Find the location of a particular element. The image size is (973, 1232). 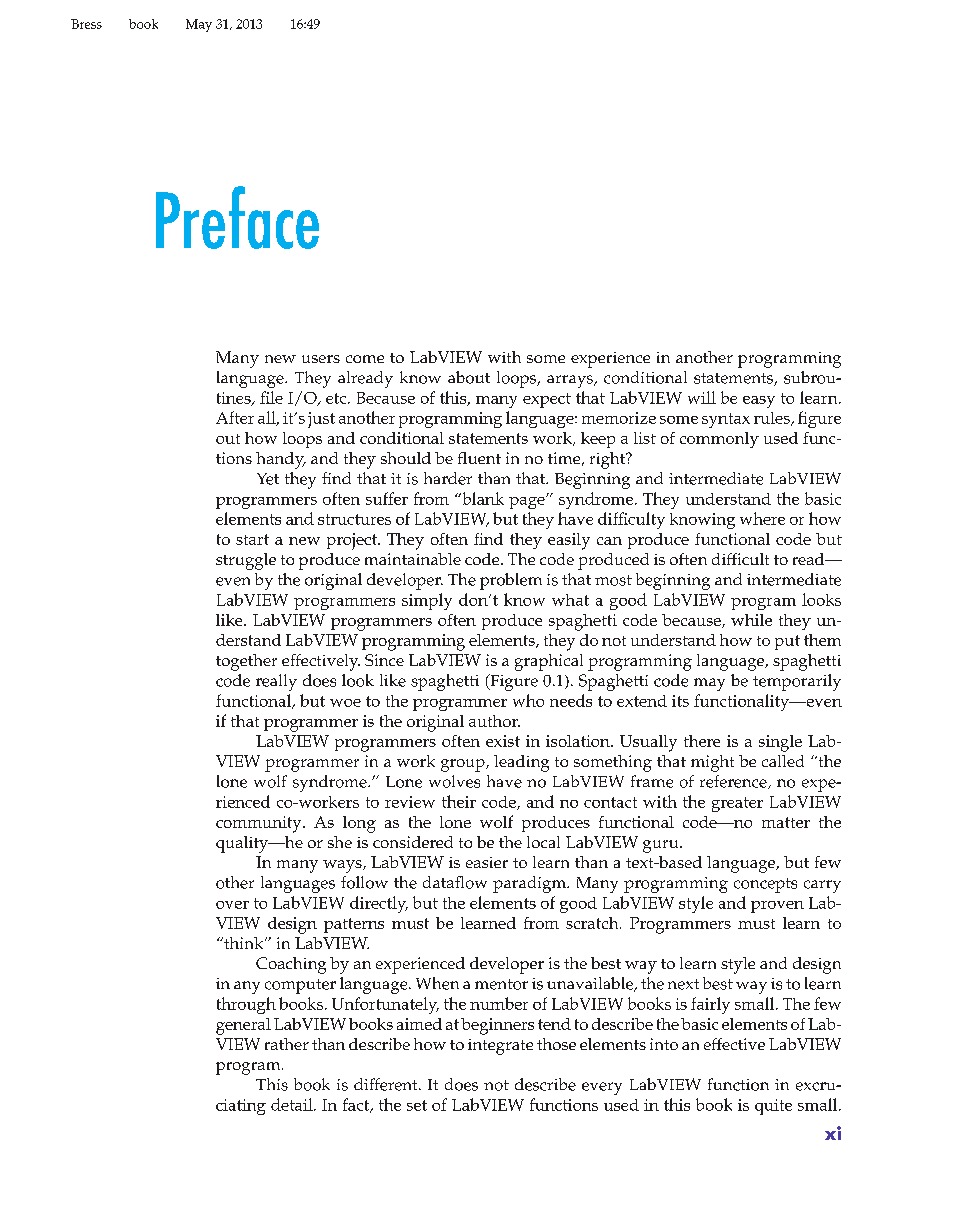

structures is located at coordinates (354, 519).
